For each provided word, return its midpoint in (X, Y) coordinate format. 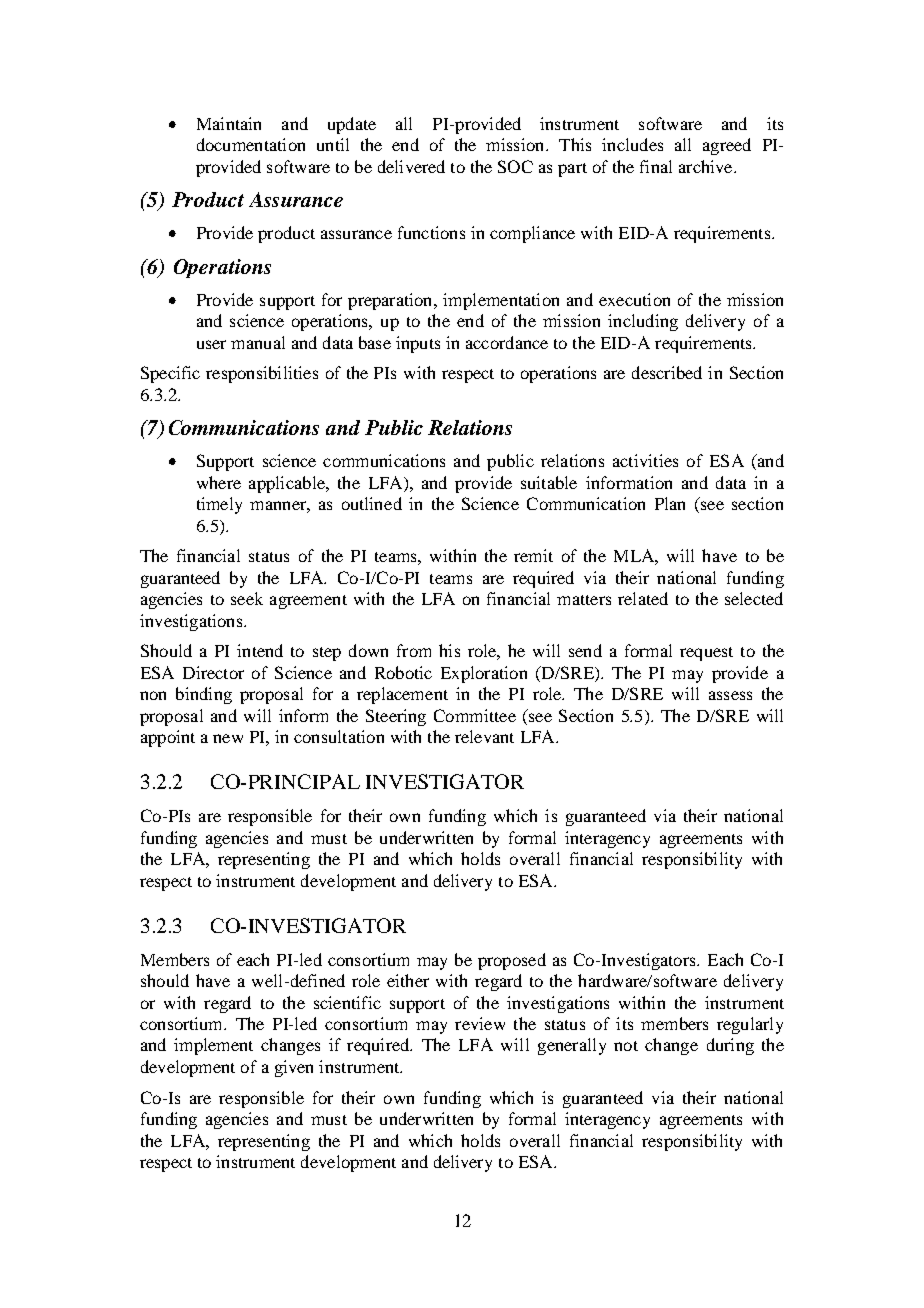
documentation (251, 144)
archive (707, 166)
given (294, 1068)
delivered (411, 166)
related (643, 598)
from (414, 650)
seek (247, 598)
